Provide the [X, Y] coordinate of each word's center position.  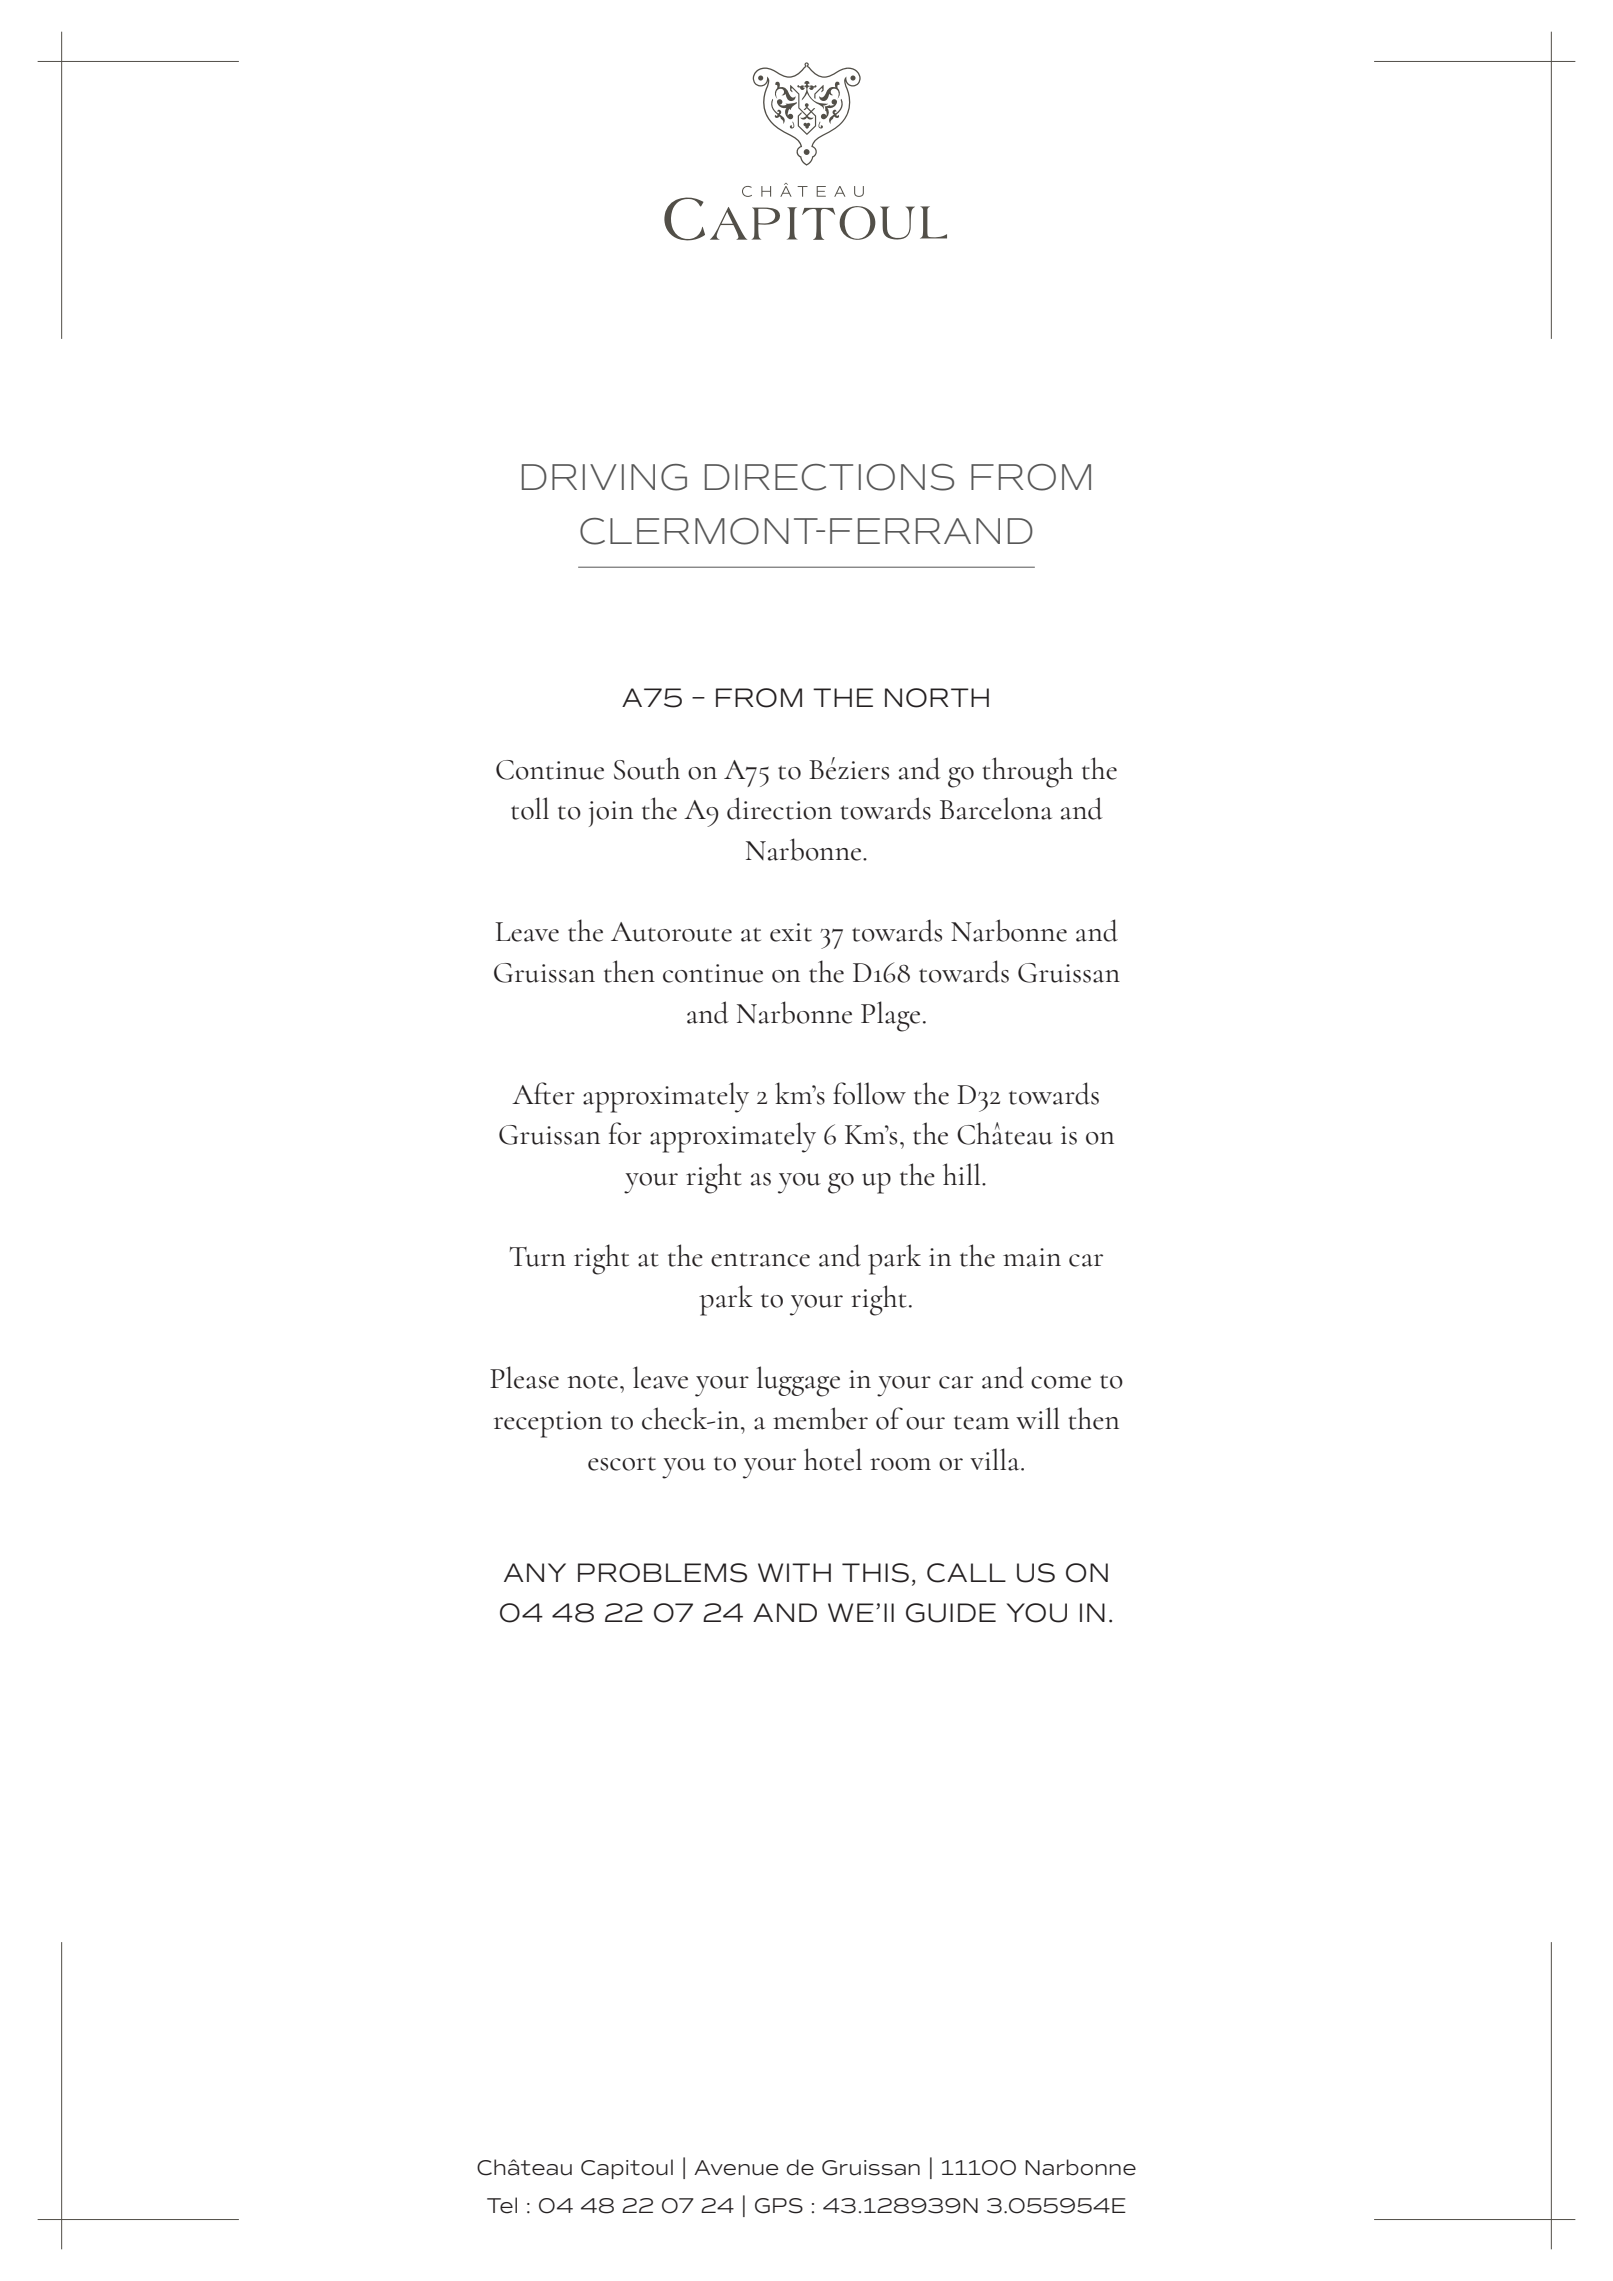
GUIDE [951, 1613]
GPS [779, 2206]
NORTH [937, 698]
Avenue [736, 2168]
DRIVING [604, 477]
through [1027, 772]
